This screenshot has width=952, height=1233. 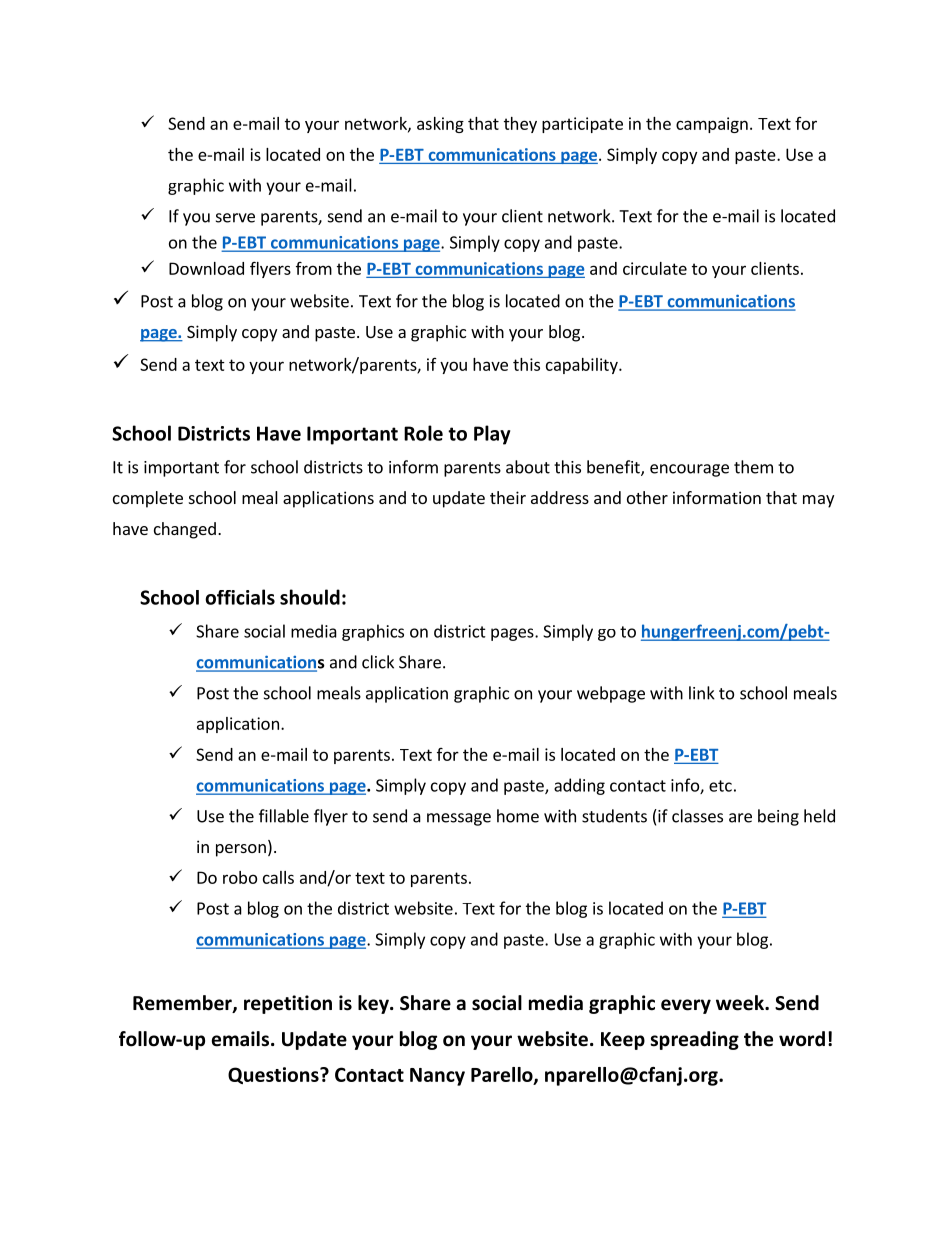 I want to click on they, so click(x=520, y=125).
